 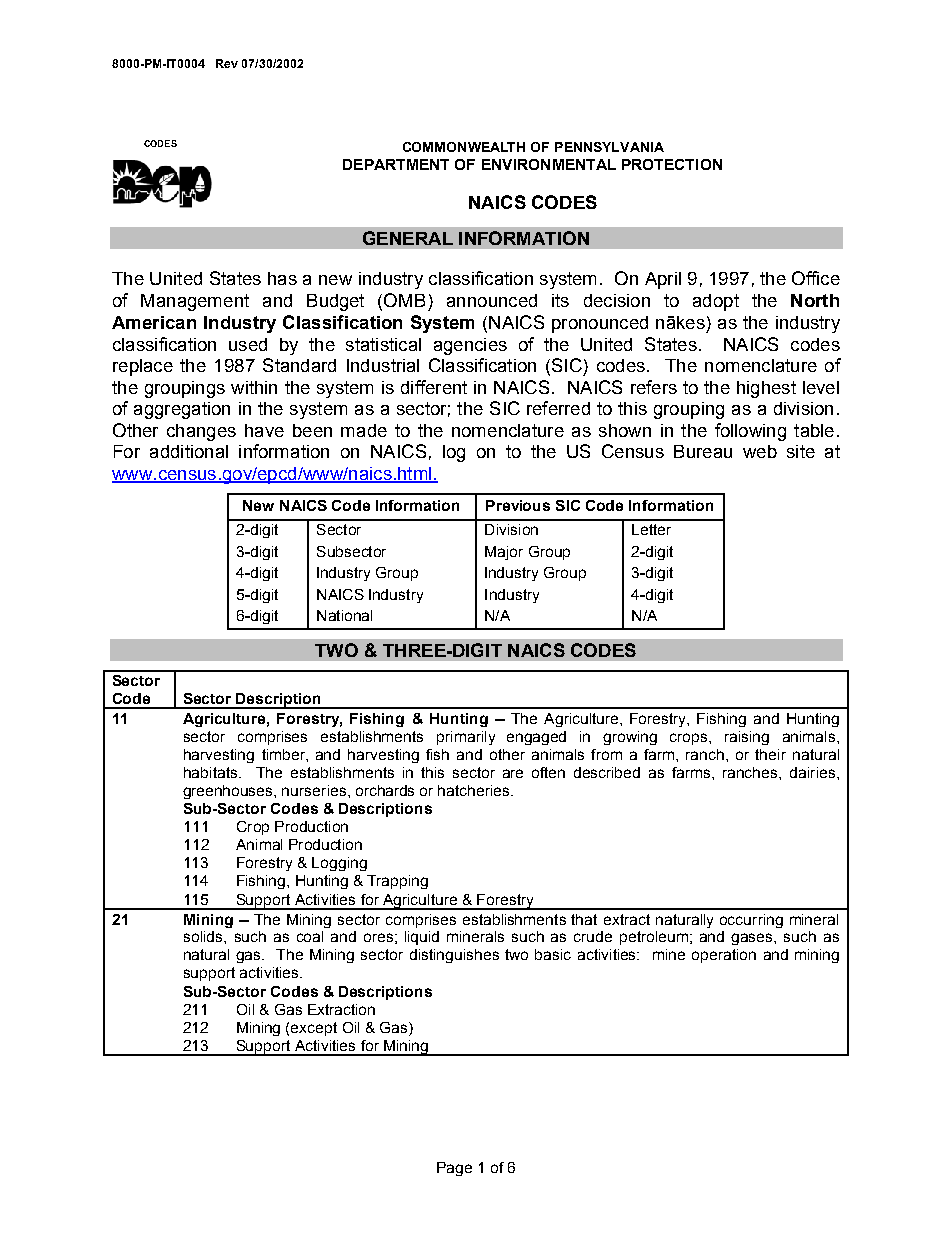 I want to click on their, so click(x=770, y=754).
